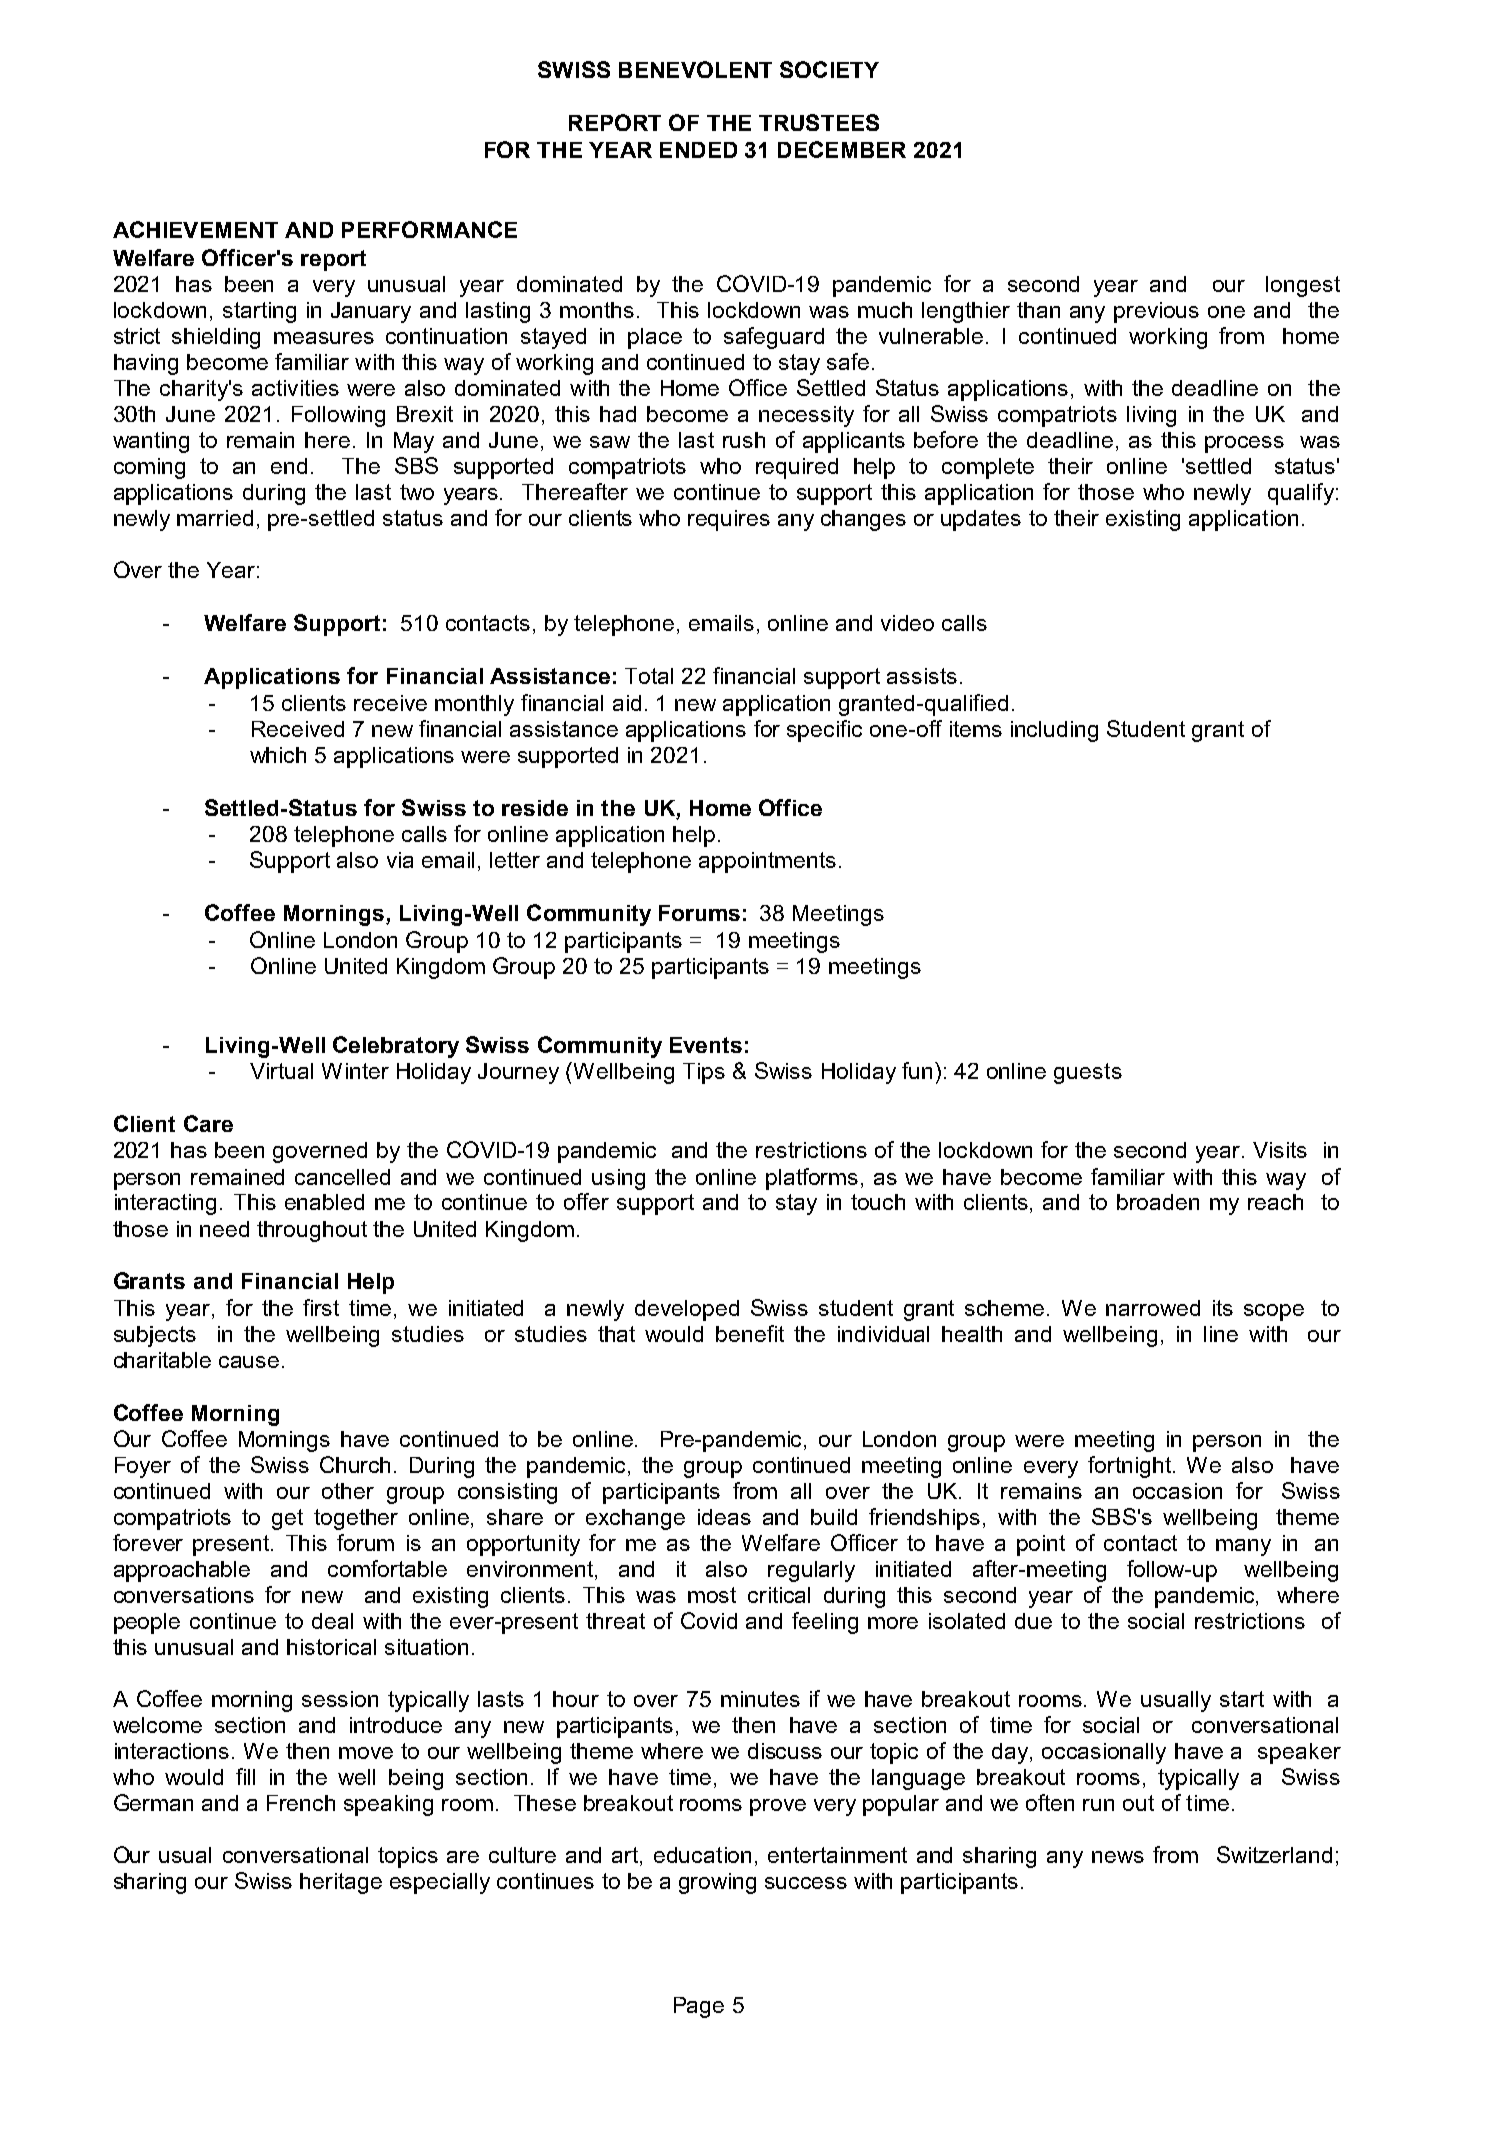  I want to click on cause, so click(249, 1362).
